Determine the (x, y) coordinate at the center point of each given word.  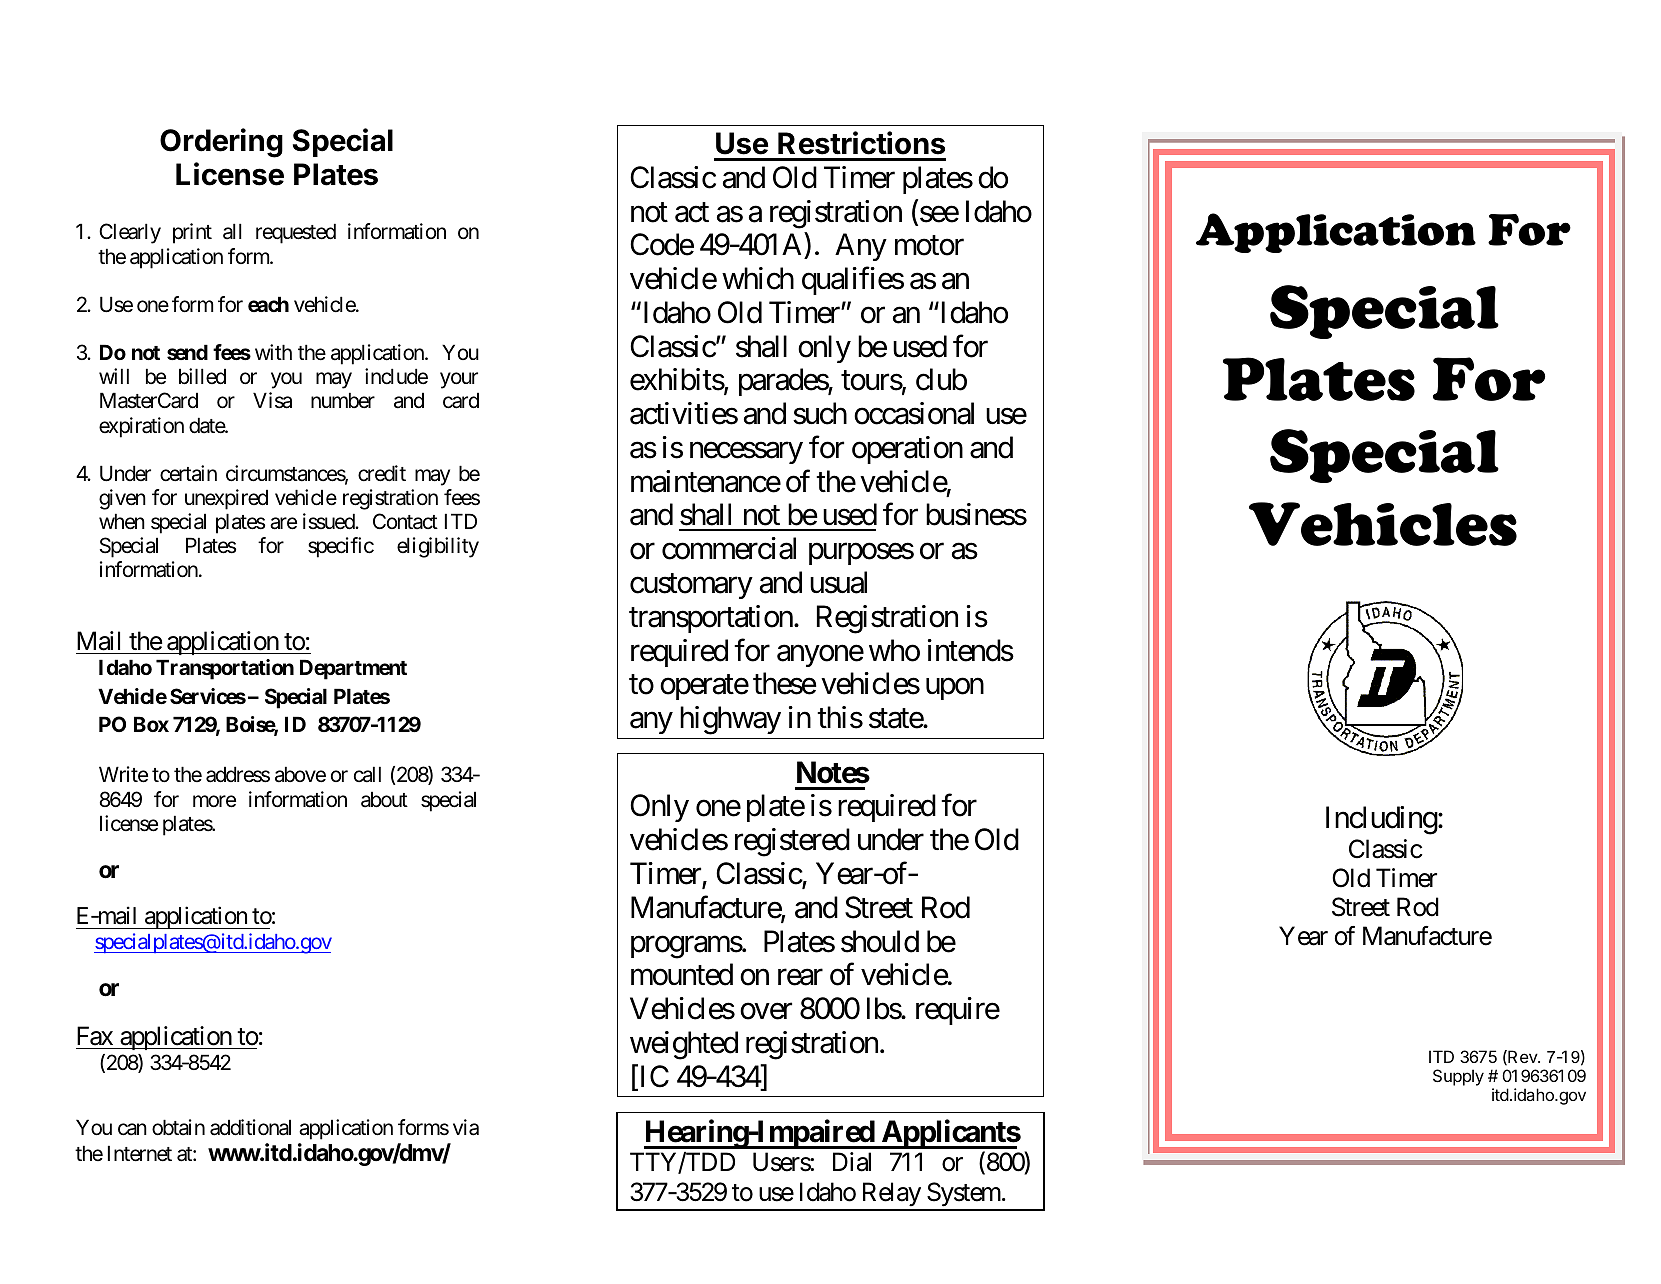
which (758, 278)
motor (929, 246)
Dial (852, 1162)
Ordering (221, 143)
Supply (1458, 1077)
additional (250, 1127)
